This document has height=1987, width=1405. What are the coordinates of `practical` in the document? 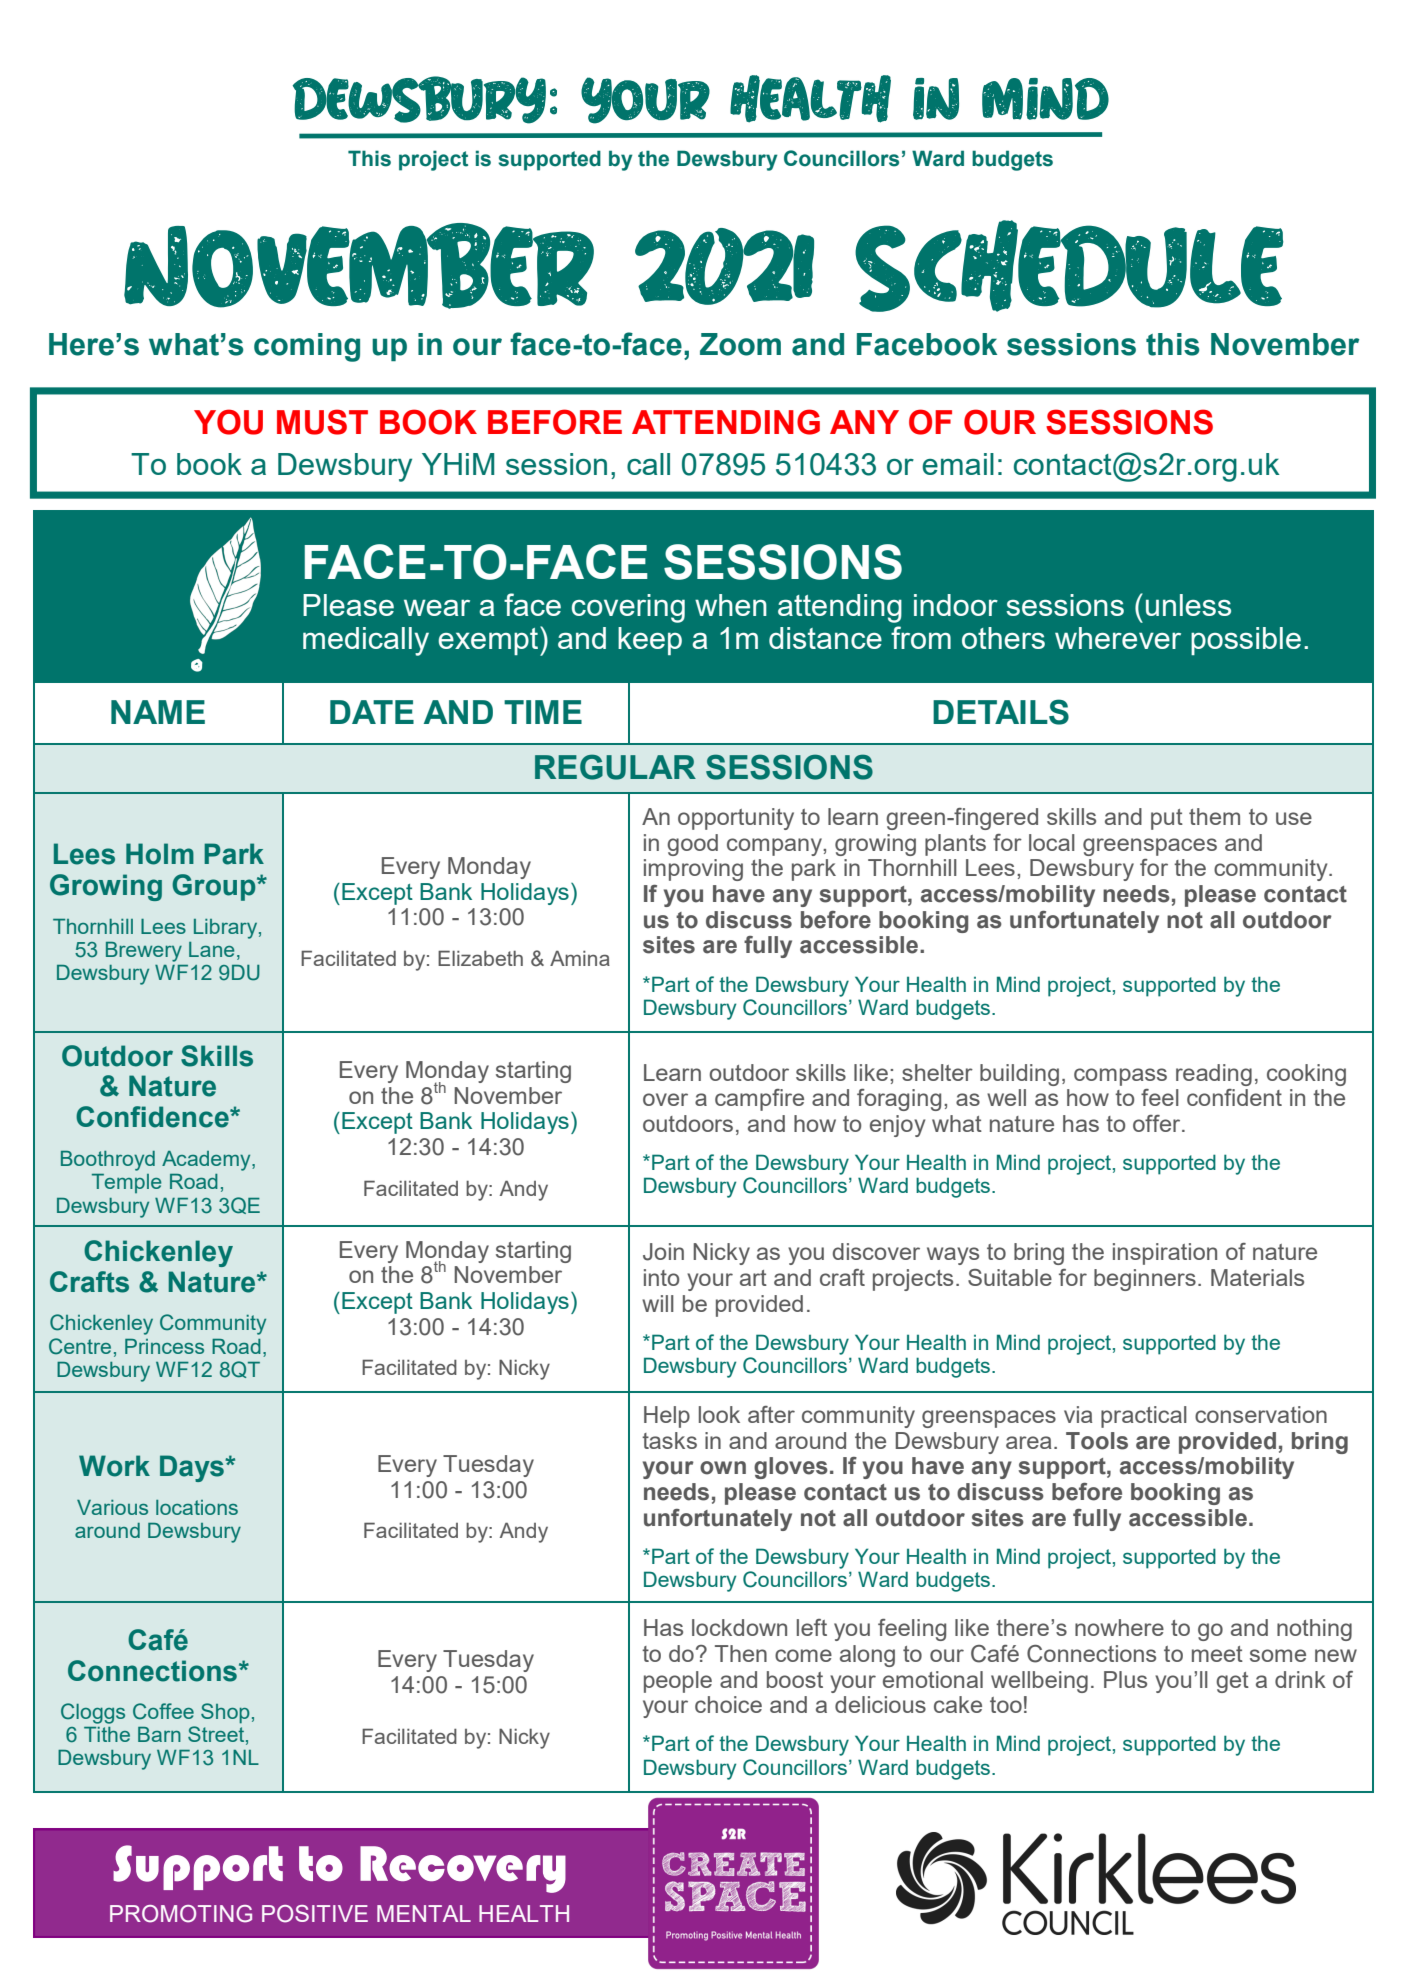 It's located at (1144, 1417).
